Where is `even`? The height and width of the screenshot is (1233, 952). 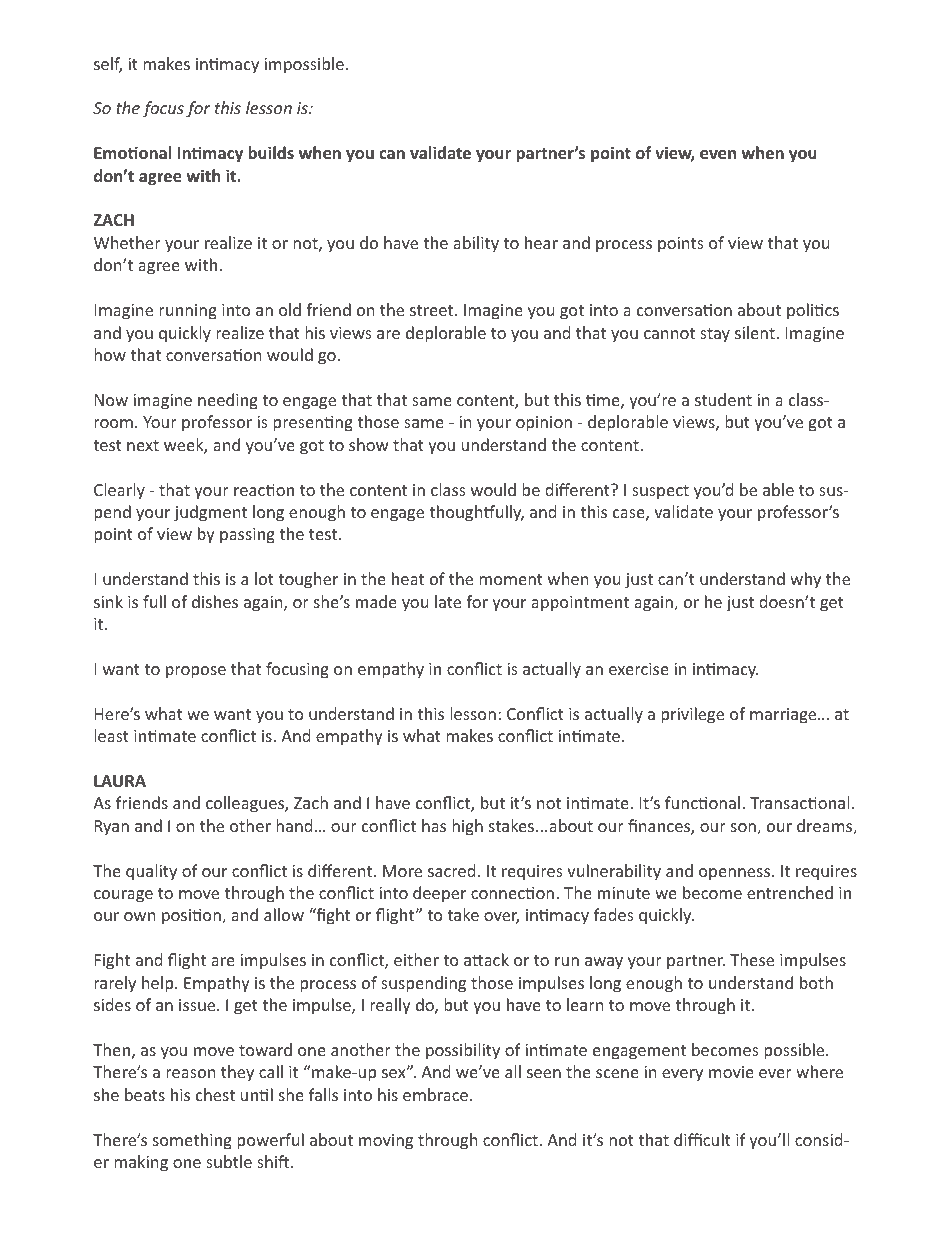 even is located at coordinates (718, 154).
